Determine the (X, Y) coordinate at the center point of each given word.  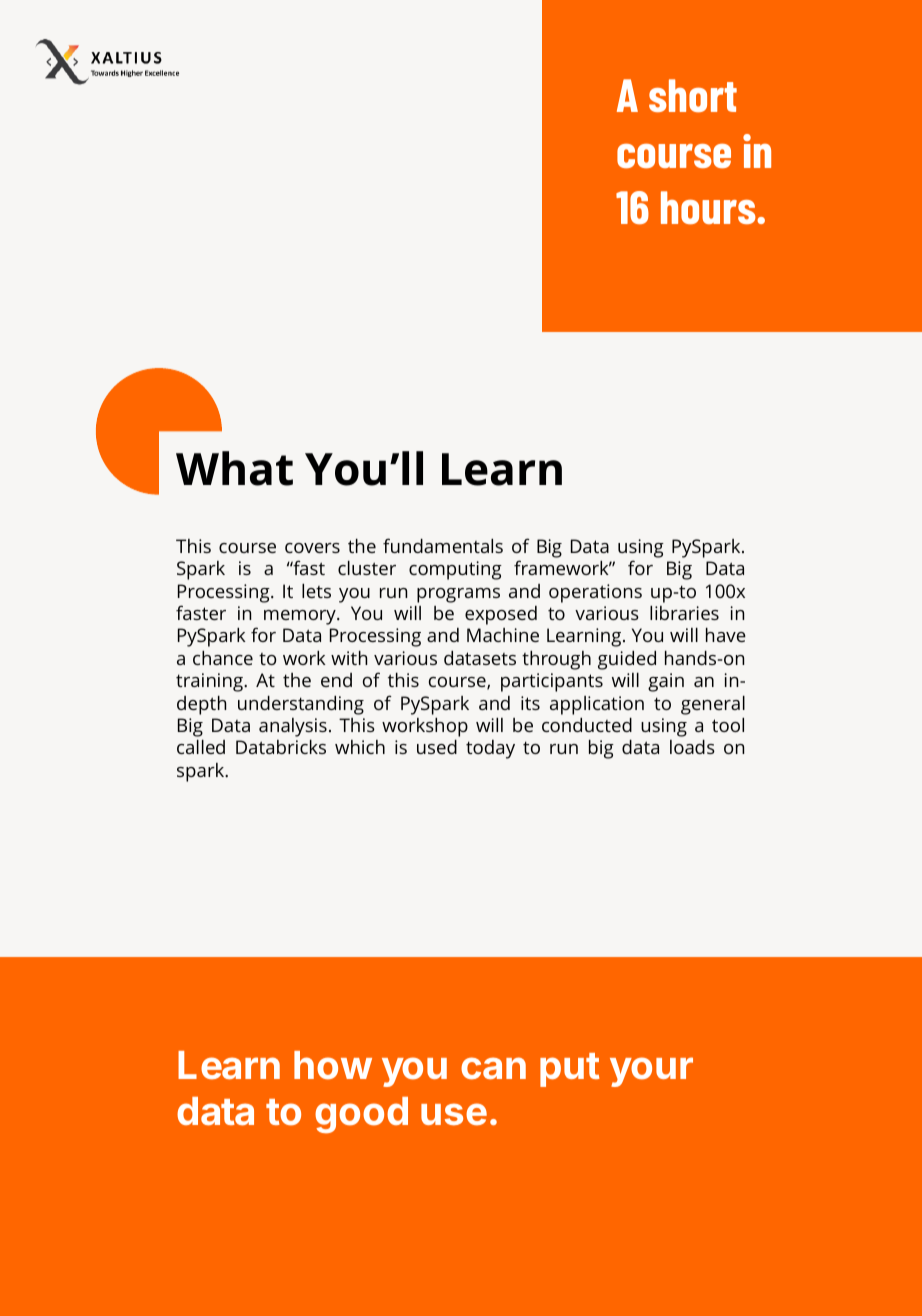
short (693, 95)
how (333, 1065)
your (651, 1072)
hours (709, 207)
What (234, 468)
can (493, 1068)
